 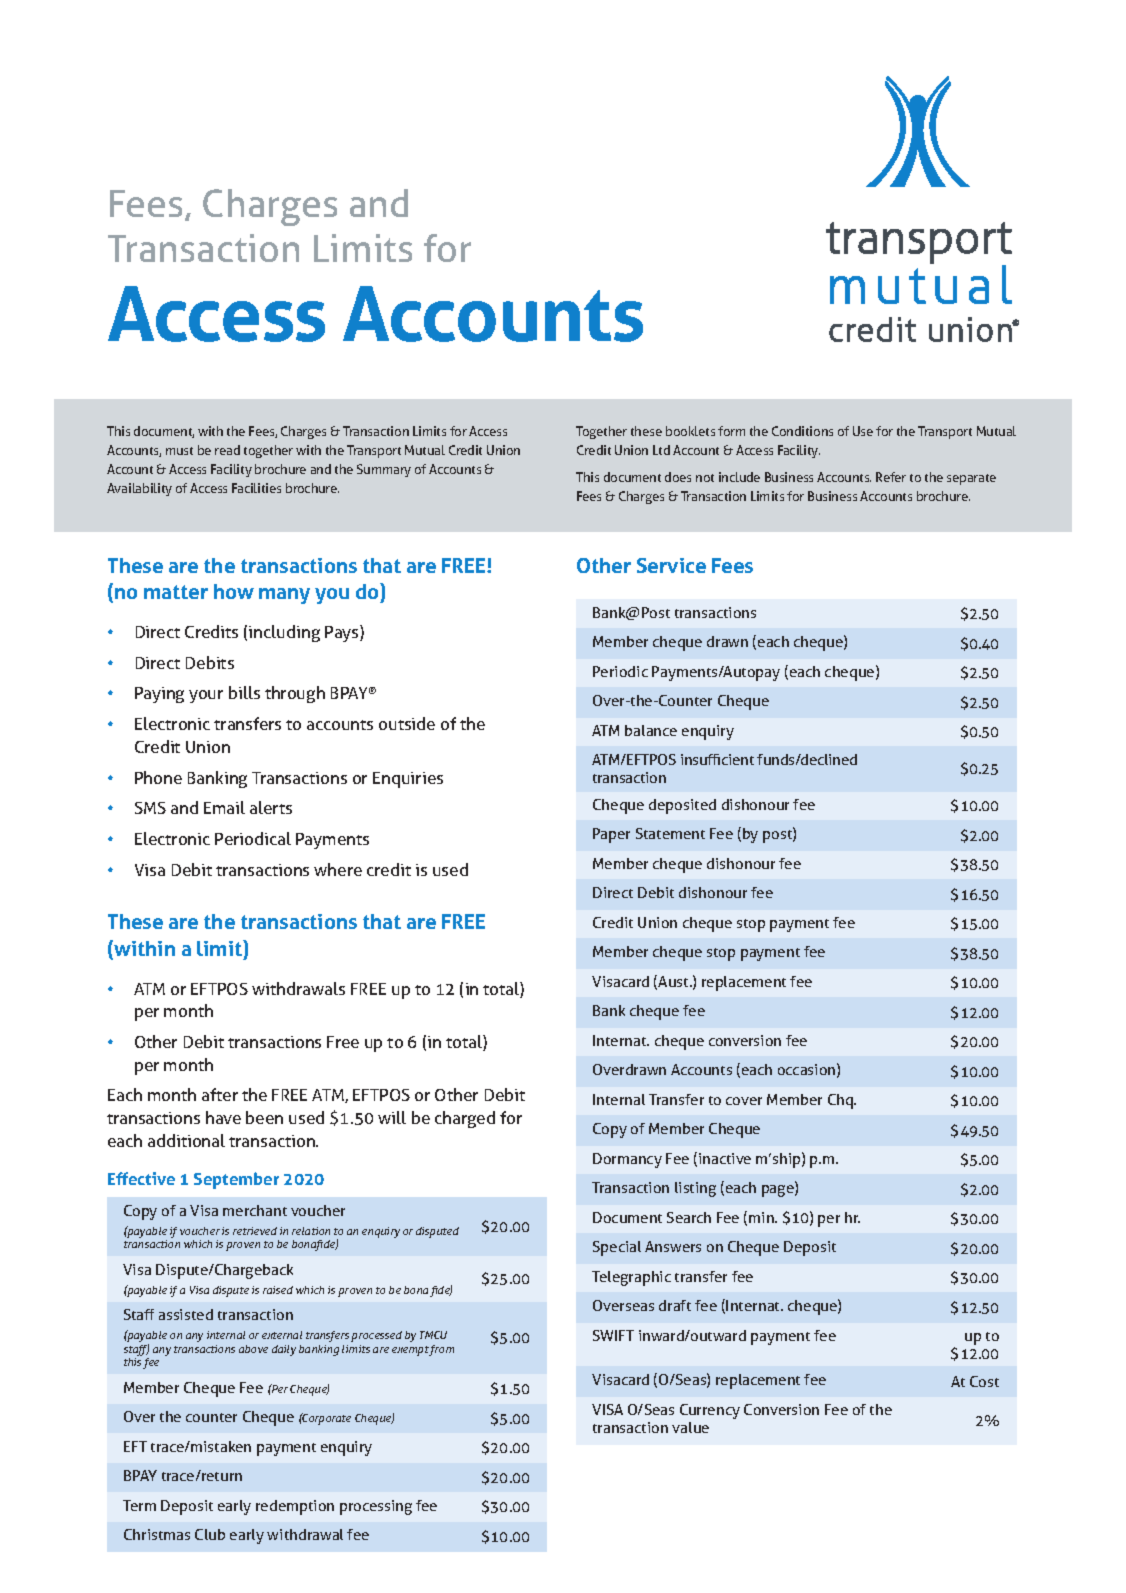 I want to click on read, so click(x=227, y=450).
